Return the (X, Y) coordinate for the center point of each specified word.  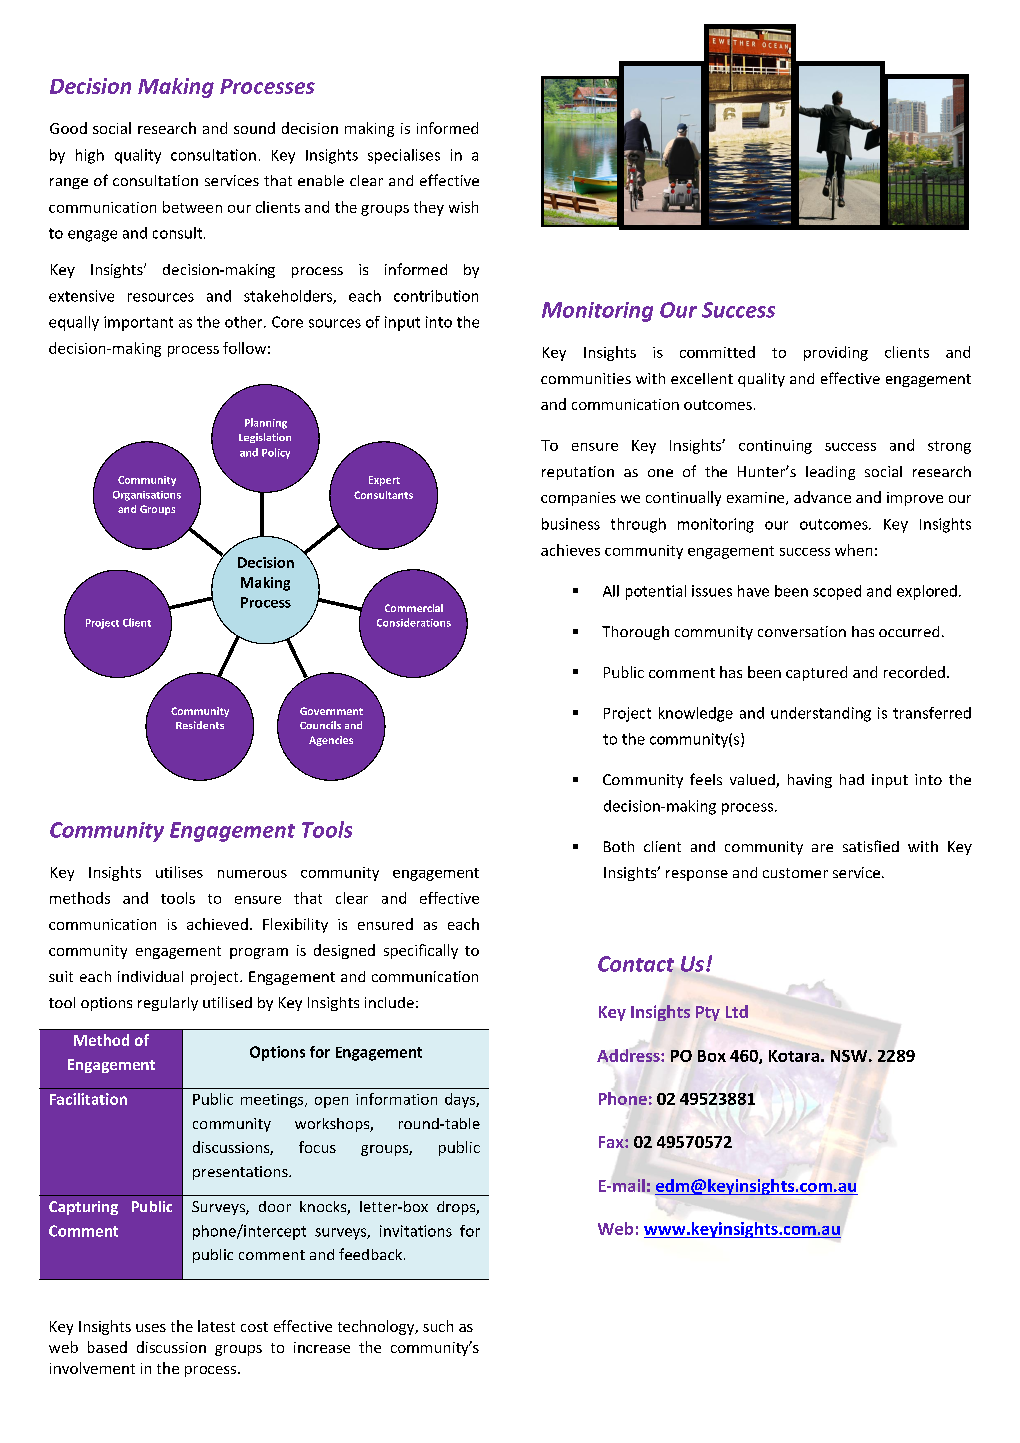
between (192, 207)
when (853, 550)
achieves (570, 550)
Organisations (147, 496)
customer (795, 873)
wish (463, 207)
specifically (421, 951)
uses (151, 1328)
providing (836, 353)
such (438, 1326)
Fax (612, 1142)
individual (150, 976)
